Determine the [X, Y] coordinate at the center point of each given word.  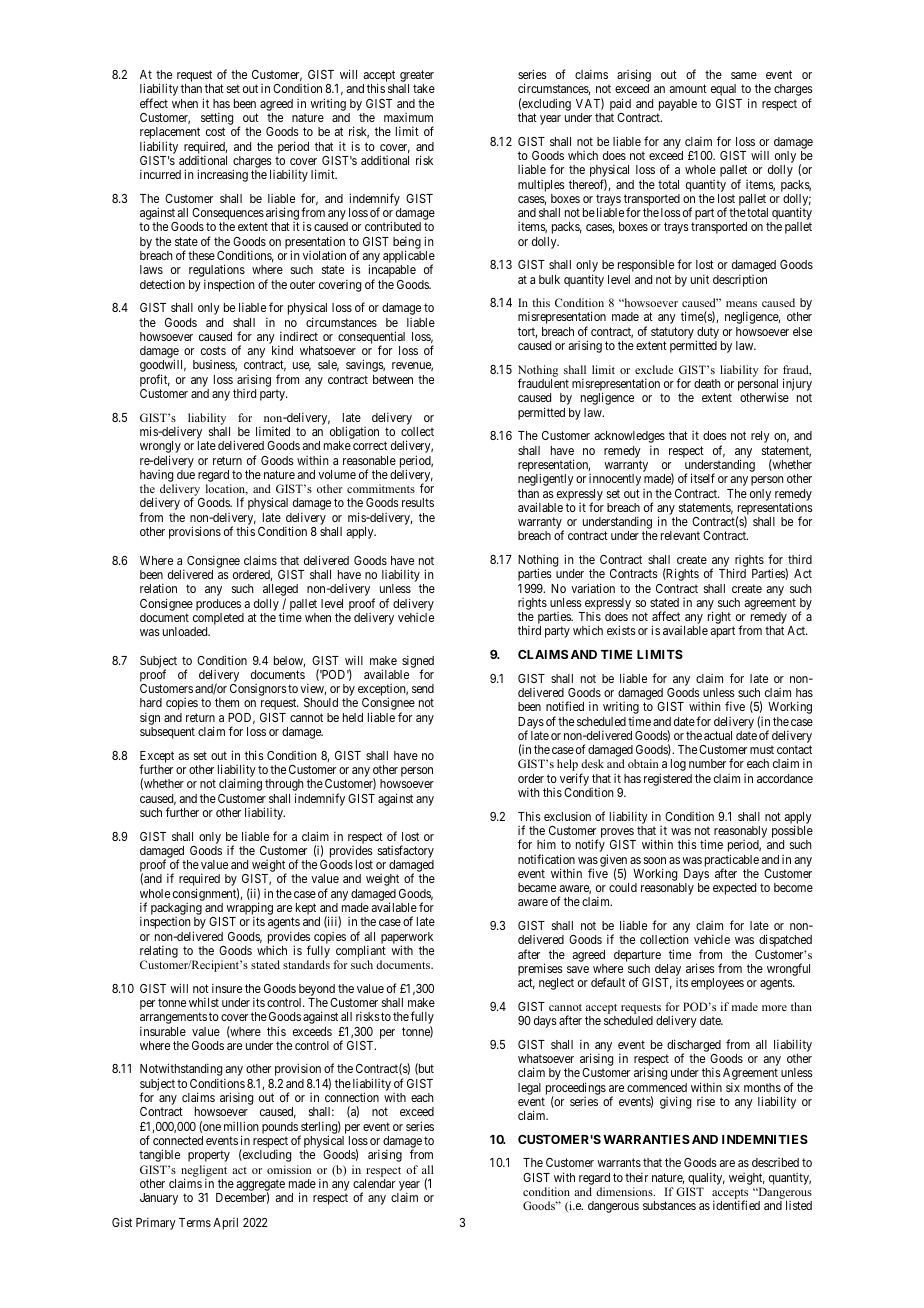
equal [723, 90]
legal [529, 1089]
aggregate [261, 1186]
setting [217, 120]
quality [706, 1178]
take [424, 88]
